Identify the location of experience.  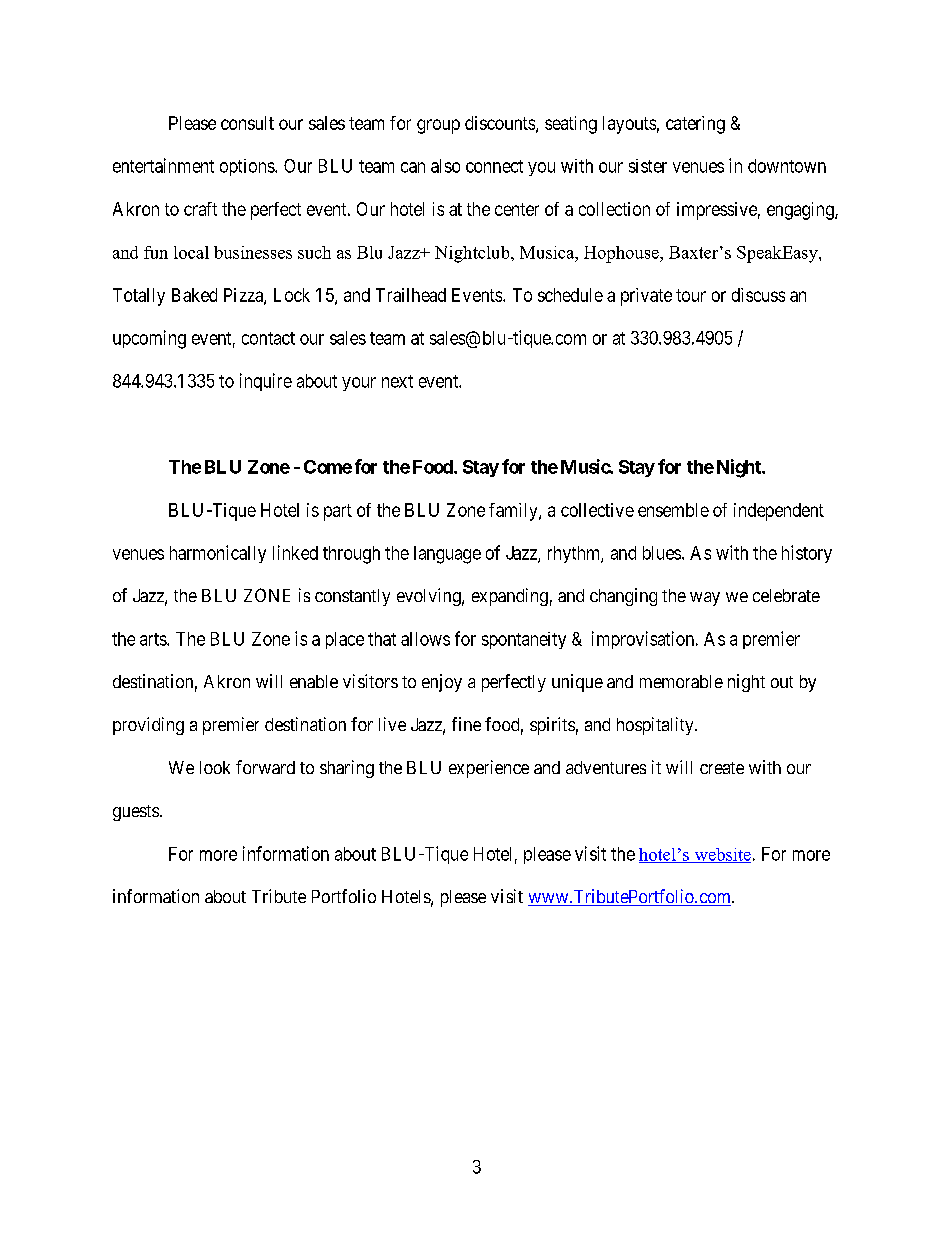
(489, 769).
